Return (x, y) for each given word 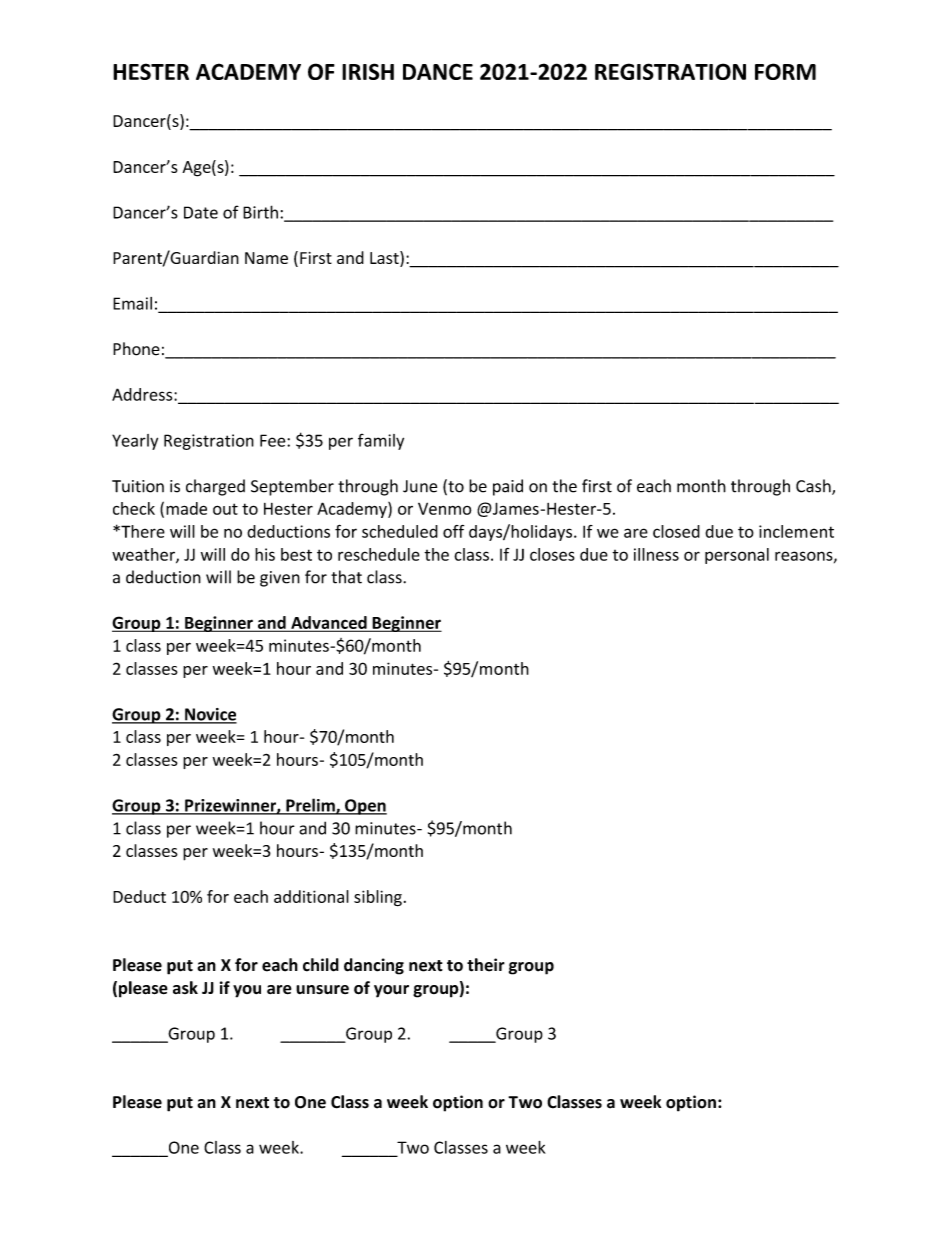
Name (266, 258)
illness (656, 554)
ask (185, 987)
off (453, 531)
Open (365, 807)
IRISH (368, 71)
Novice (210, 715)
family (381, 442)
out (225, 509)
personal (737, 556)
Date (201, 212)
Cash (814, 487)
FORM (785, 71)
